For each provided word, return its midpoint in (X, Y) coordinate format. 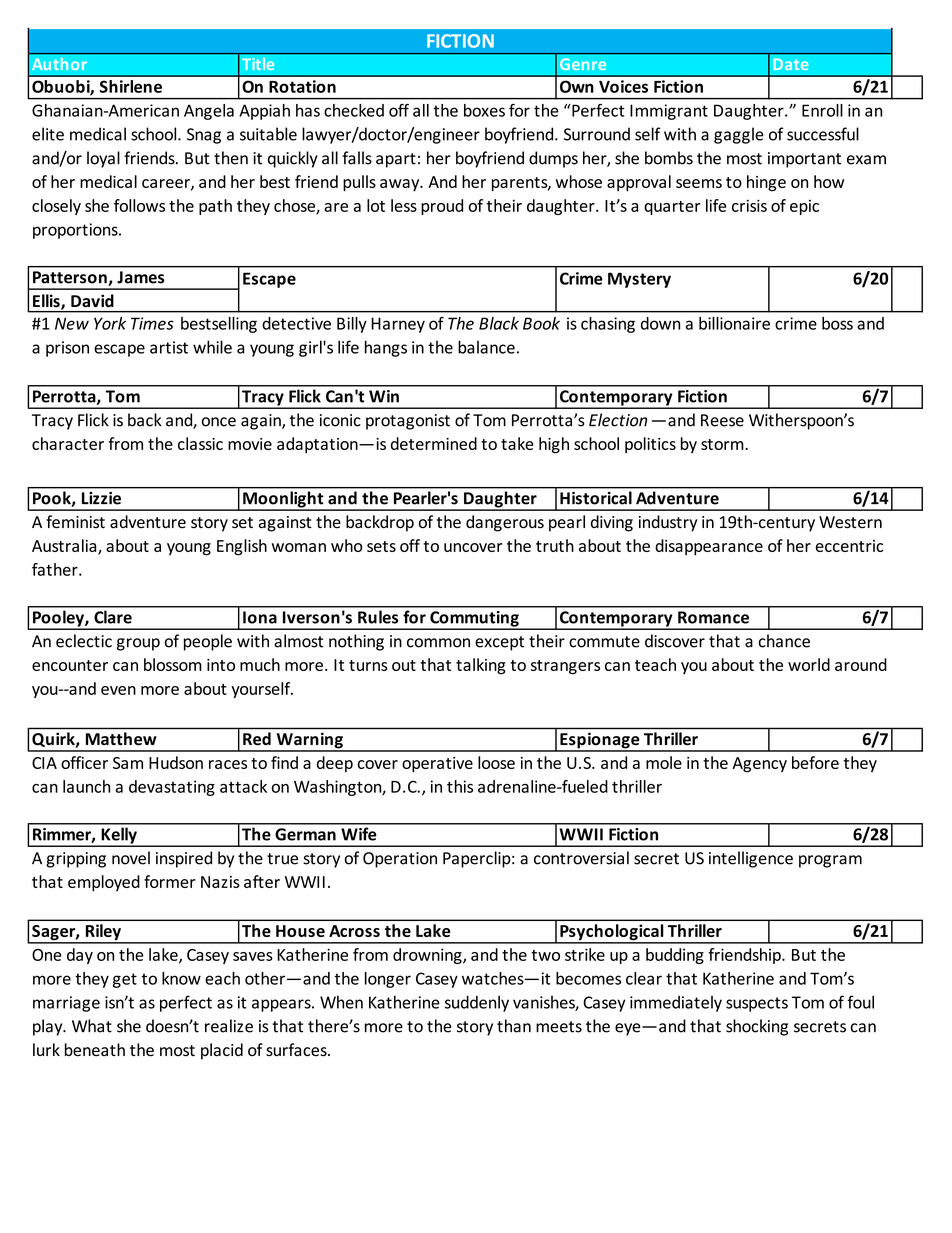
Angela (209, 112)
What (92, 1026)
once (218, 422)
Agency (759, 765)
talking (481, 666)
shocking (757, 1027)
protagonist (408, 422)
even (118, 690)
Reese (722, 420)
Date (791, 64)
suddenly (477, 1003)
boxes (484, 110)
